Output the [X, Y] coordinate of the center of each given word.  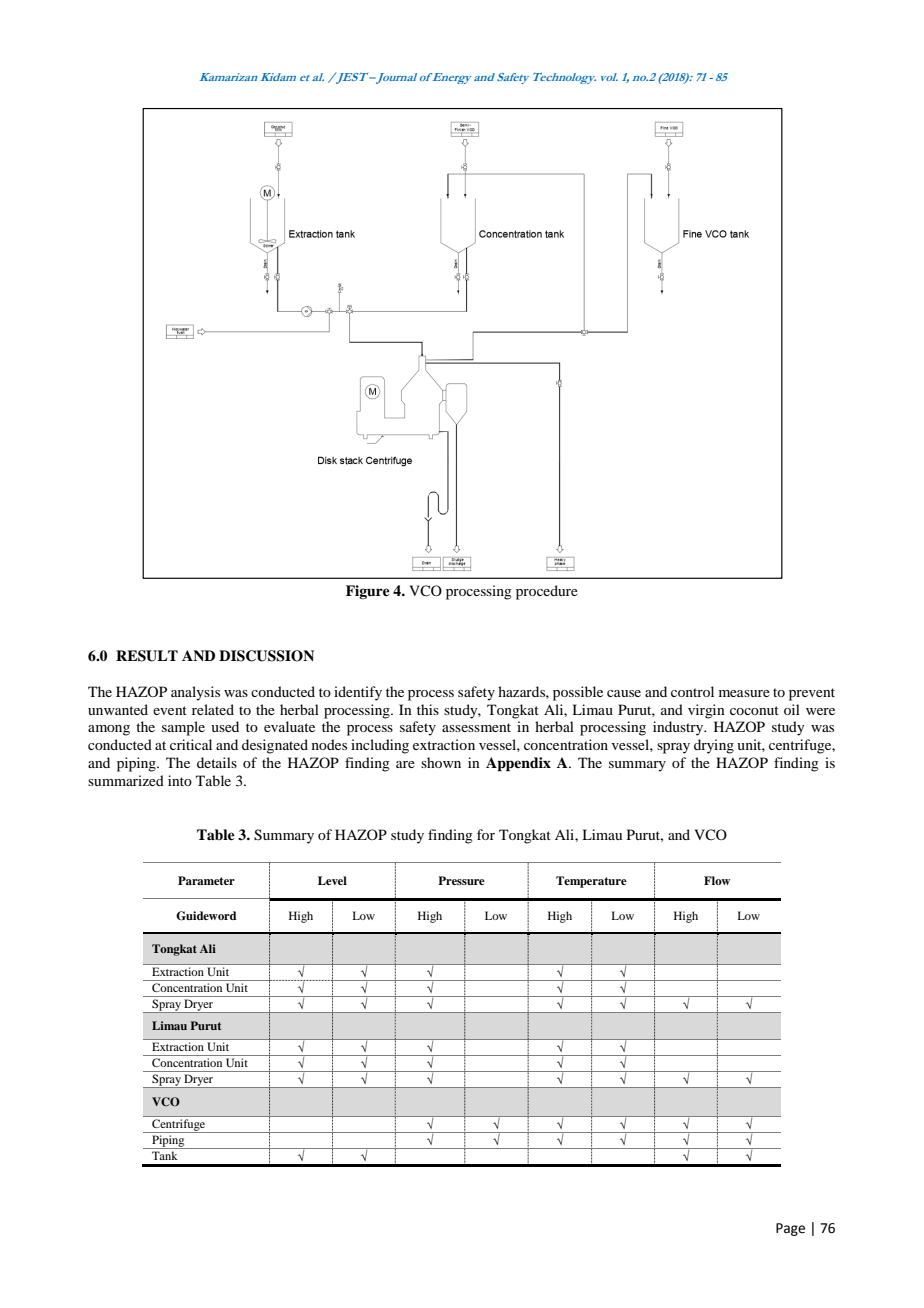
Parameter [206, 880]
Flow [717, 880]
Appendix [518, 764]
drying [714, 746]
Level [332, 880]
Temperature [591, 882]
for [486, 834]
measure [744, 693]
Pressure [461, 880]
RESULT [147, 656]
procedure [547, 592]
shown [441, 762]
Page [790, 1229]
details [217, 762]
